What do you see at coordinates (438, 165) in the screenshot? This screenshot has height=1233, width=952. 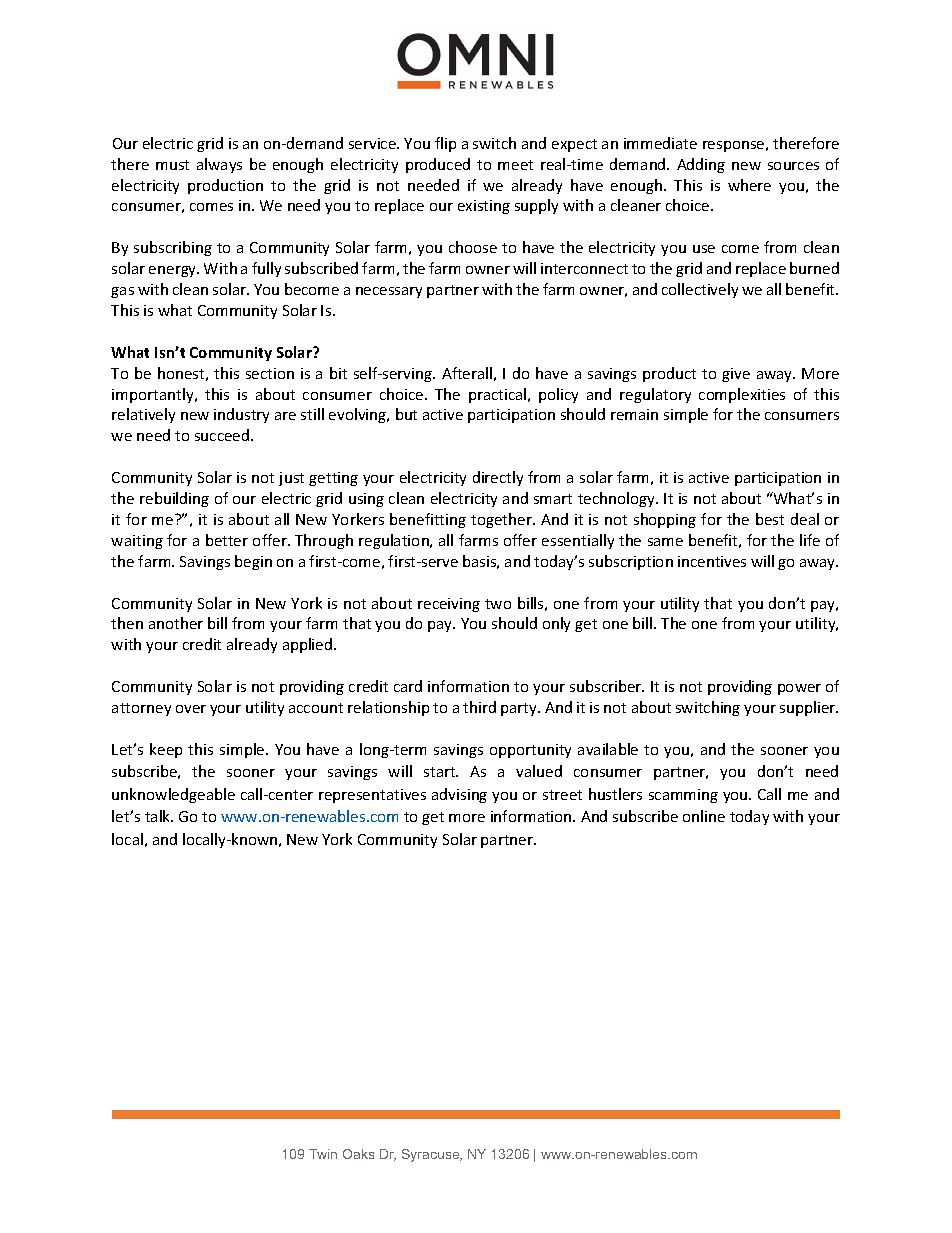 I see `produced` at bounding box center [438, 165].
